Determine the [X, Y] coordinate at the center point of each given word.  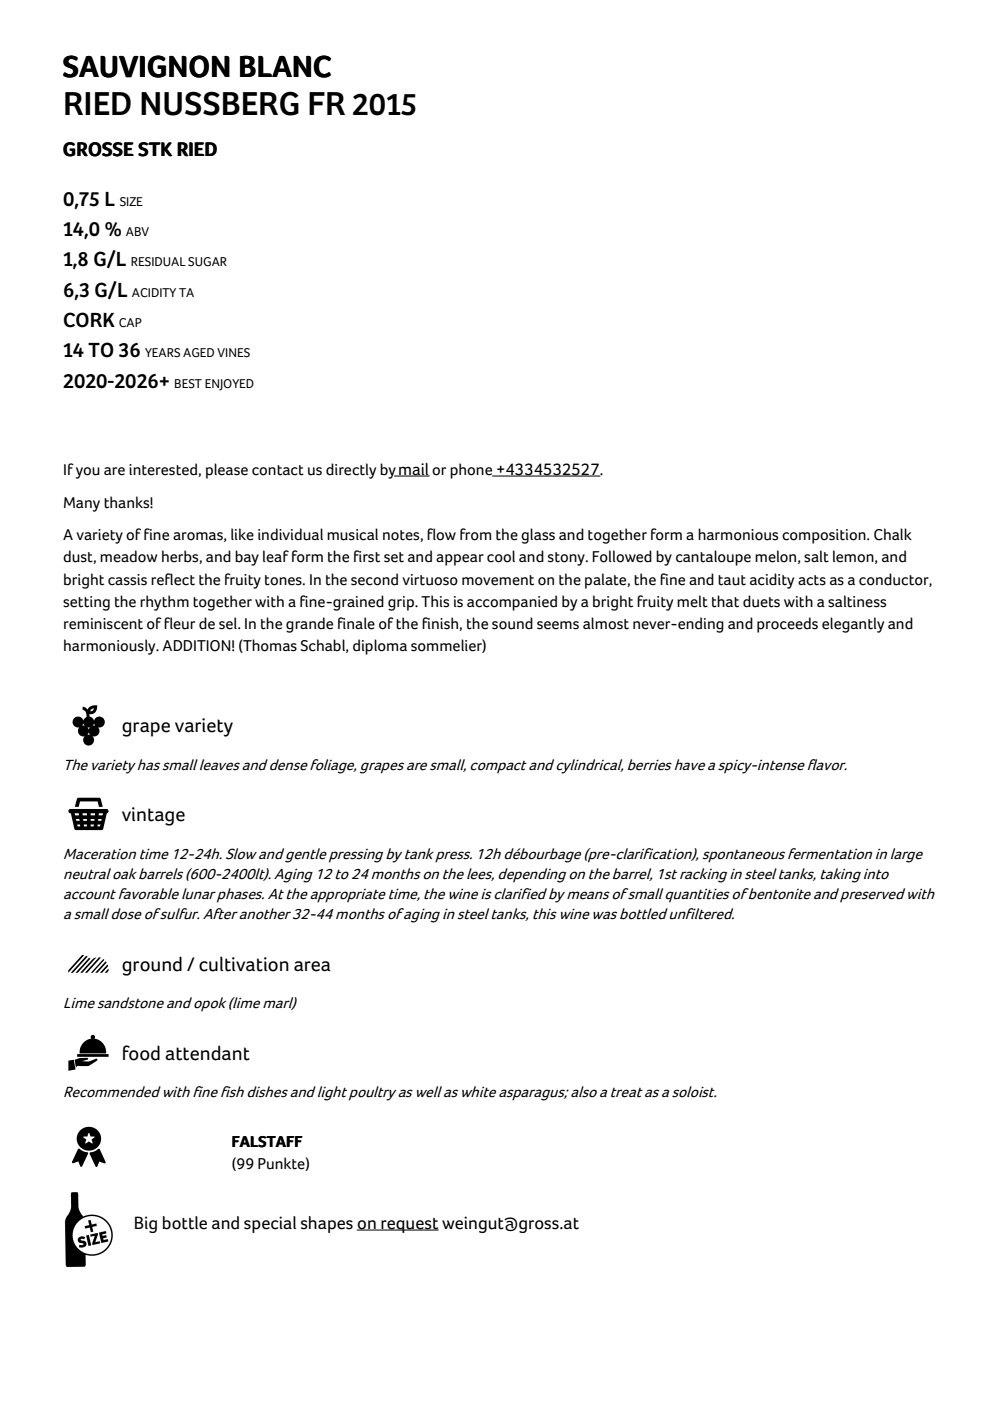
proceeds [787, 625]
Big [146, 1224]
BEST [188, 384]
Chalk [893, 534]
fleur [179, 623]
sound [512, 623]
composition [825, 536]
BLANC [285, 66]
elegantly [853, 625]
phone [472, 471]
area [312, 966]
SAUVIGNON [146, 66]
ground [152, 966]
